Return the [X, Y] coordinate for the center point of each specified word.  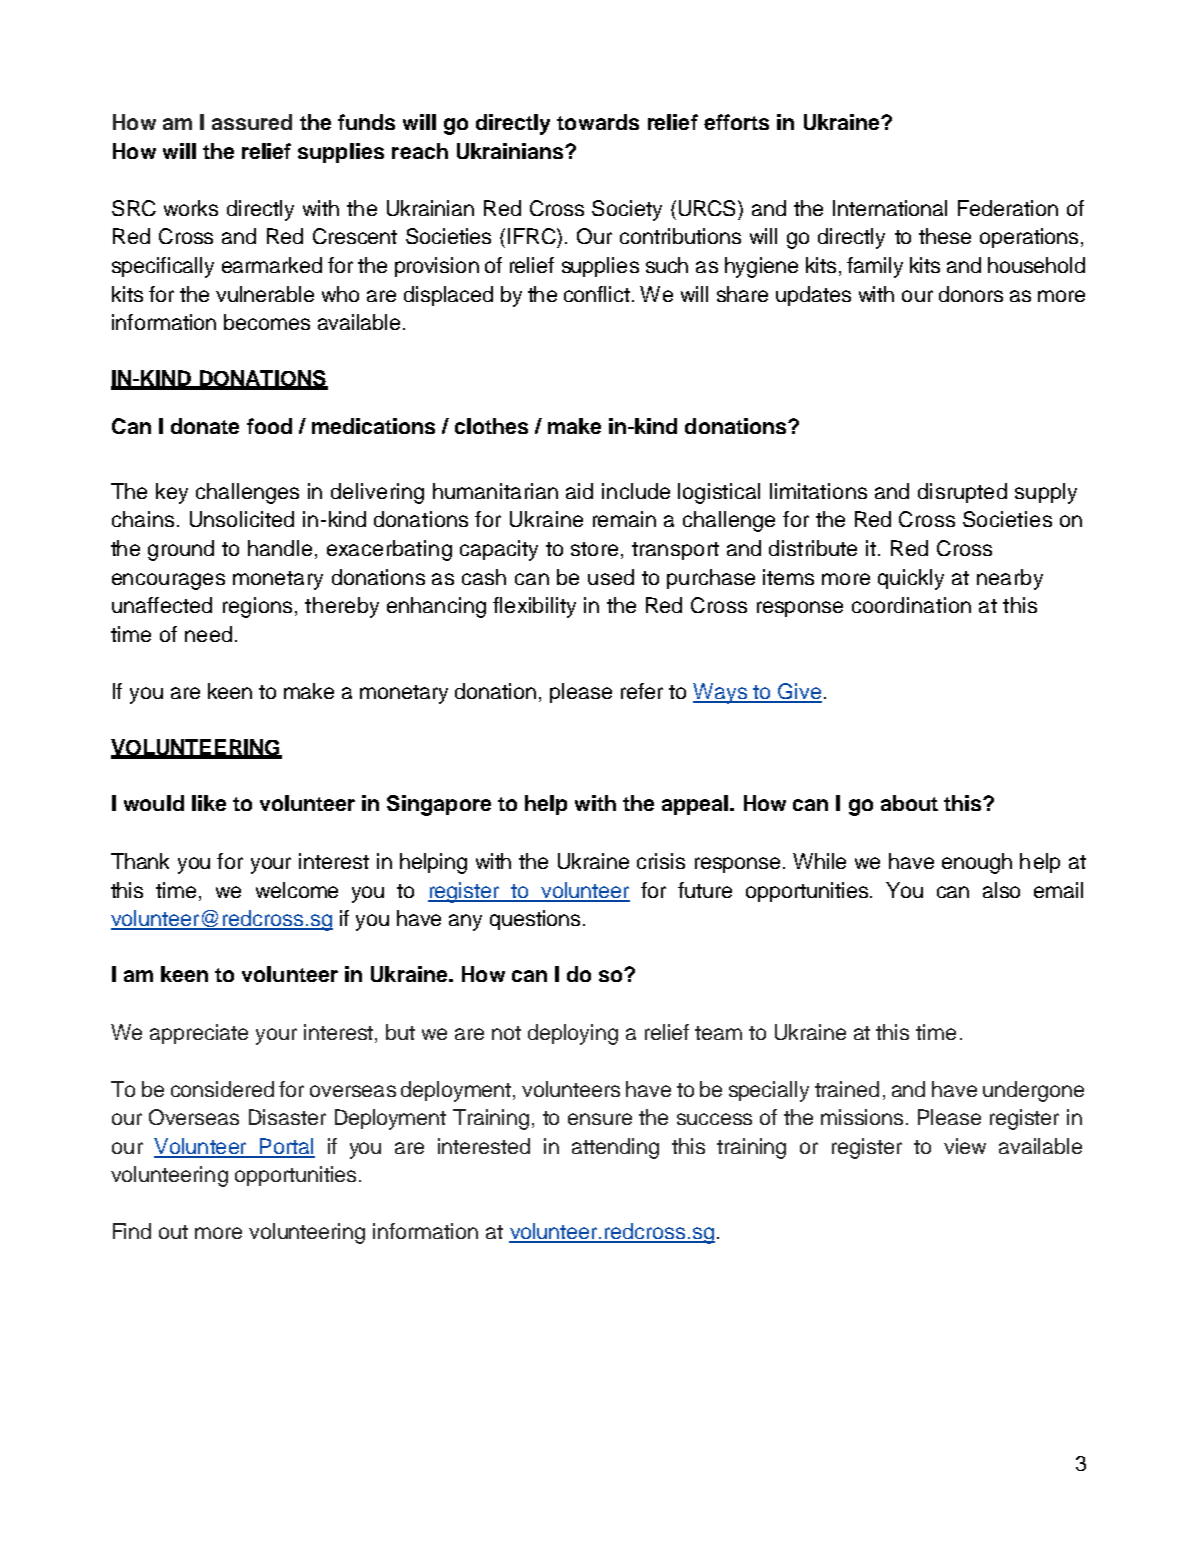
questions [535, 920]
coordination [911, 605]
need [208, 634]
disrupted [962, 493]
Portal [286, 1147]
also [1001, 890]
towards [598, 122]
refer [642, 691]
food [269, 426]
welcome [297, 890]
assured [252, 122]
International [890, 208]
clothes [491, 426]
